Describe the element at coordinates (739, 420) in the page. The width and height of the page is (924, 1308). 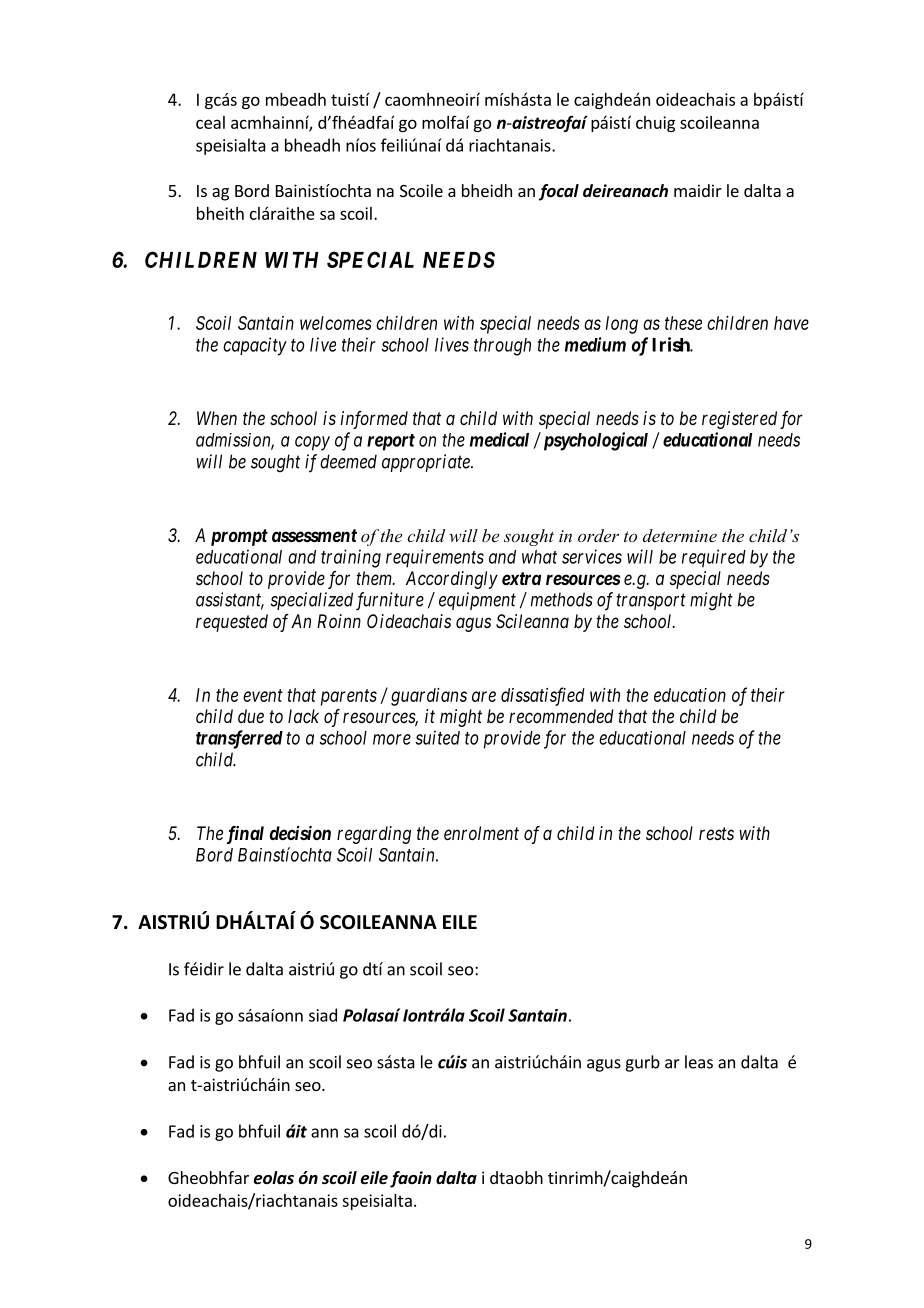
I see `registered` at that location.
